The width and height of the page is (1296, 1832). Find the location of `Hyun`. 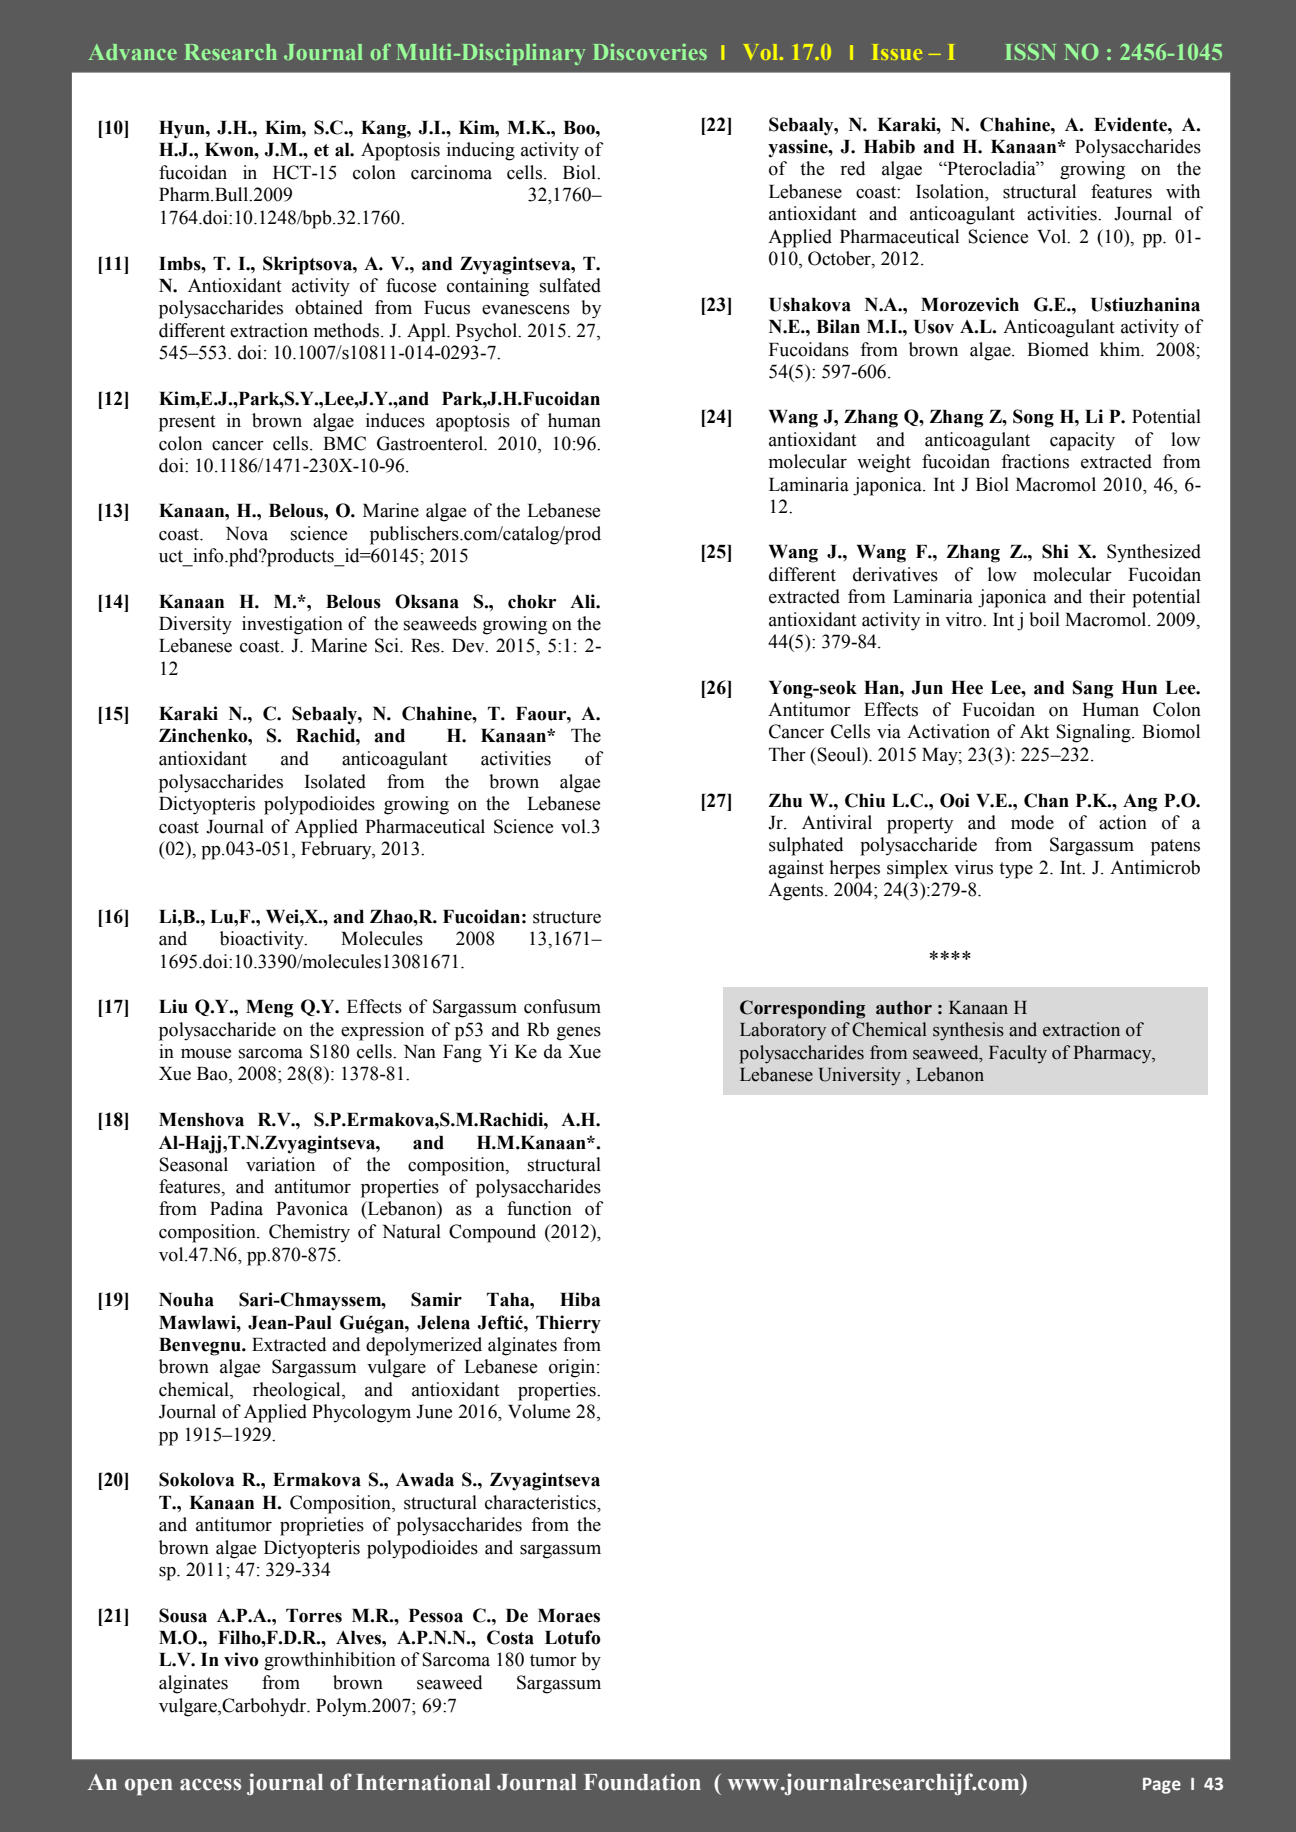

Hyun is located at coordinates (183, 130).
